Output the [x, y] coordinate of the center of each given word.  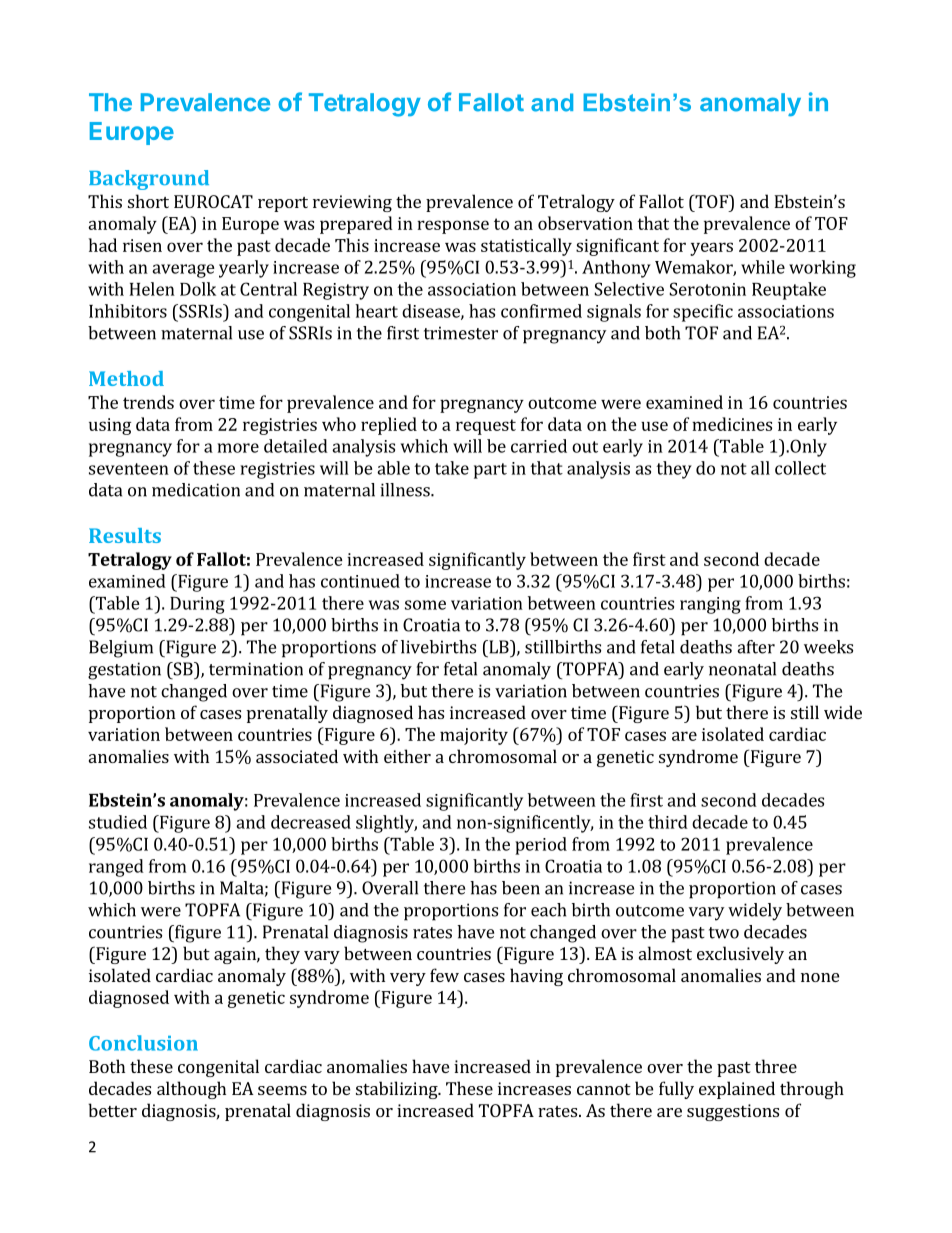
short [148, 201]
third [668, 822]
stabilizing [398, 1090]
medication [196, 490]
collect [800, 468]
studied [118, 822]
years [711, 249]
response [453, 227]
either [407, 756]
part [490, 471]
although [191, 1090]
